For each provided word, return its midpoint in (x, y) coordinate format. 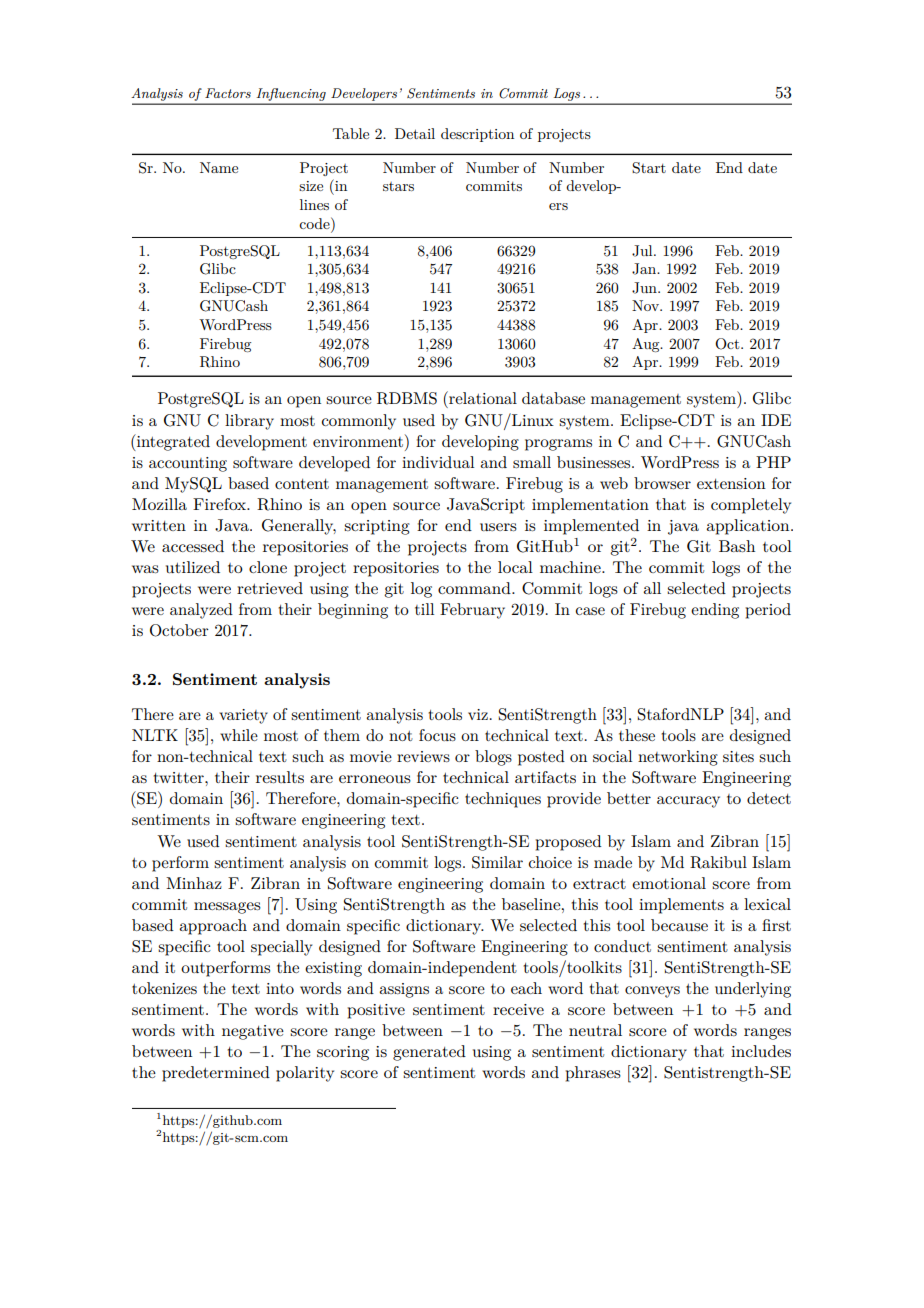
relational (482, 397)
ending (715, 611)
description (477, 135)
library (249, 422)
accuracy (688, 802)
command (475, 588)
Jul (643, 251)
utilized (193, 567)
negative (253, 1032)
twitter (180, 777)
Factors (228, 93)
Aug (647, 345)
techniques (503, 800)
